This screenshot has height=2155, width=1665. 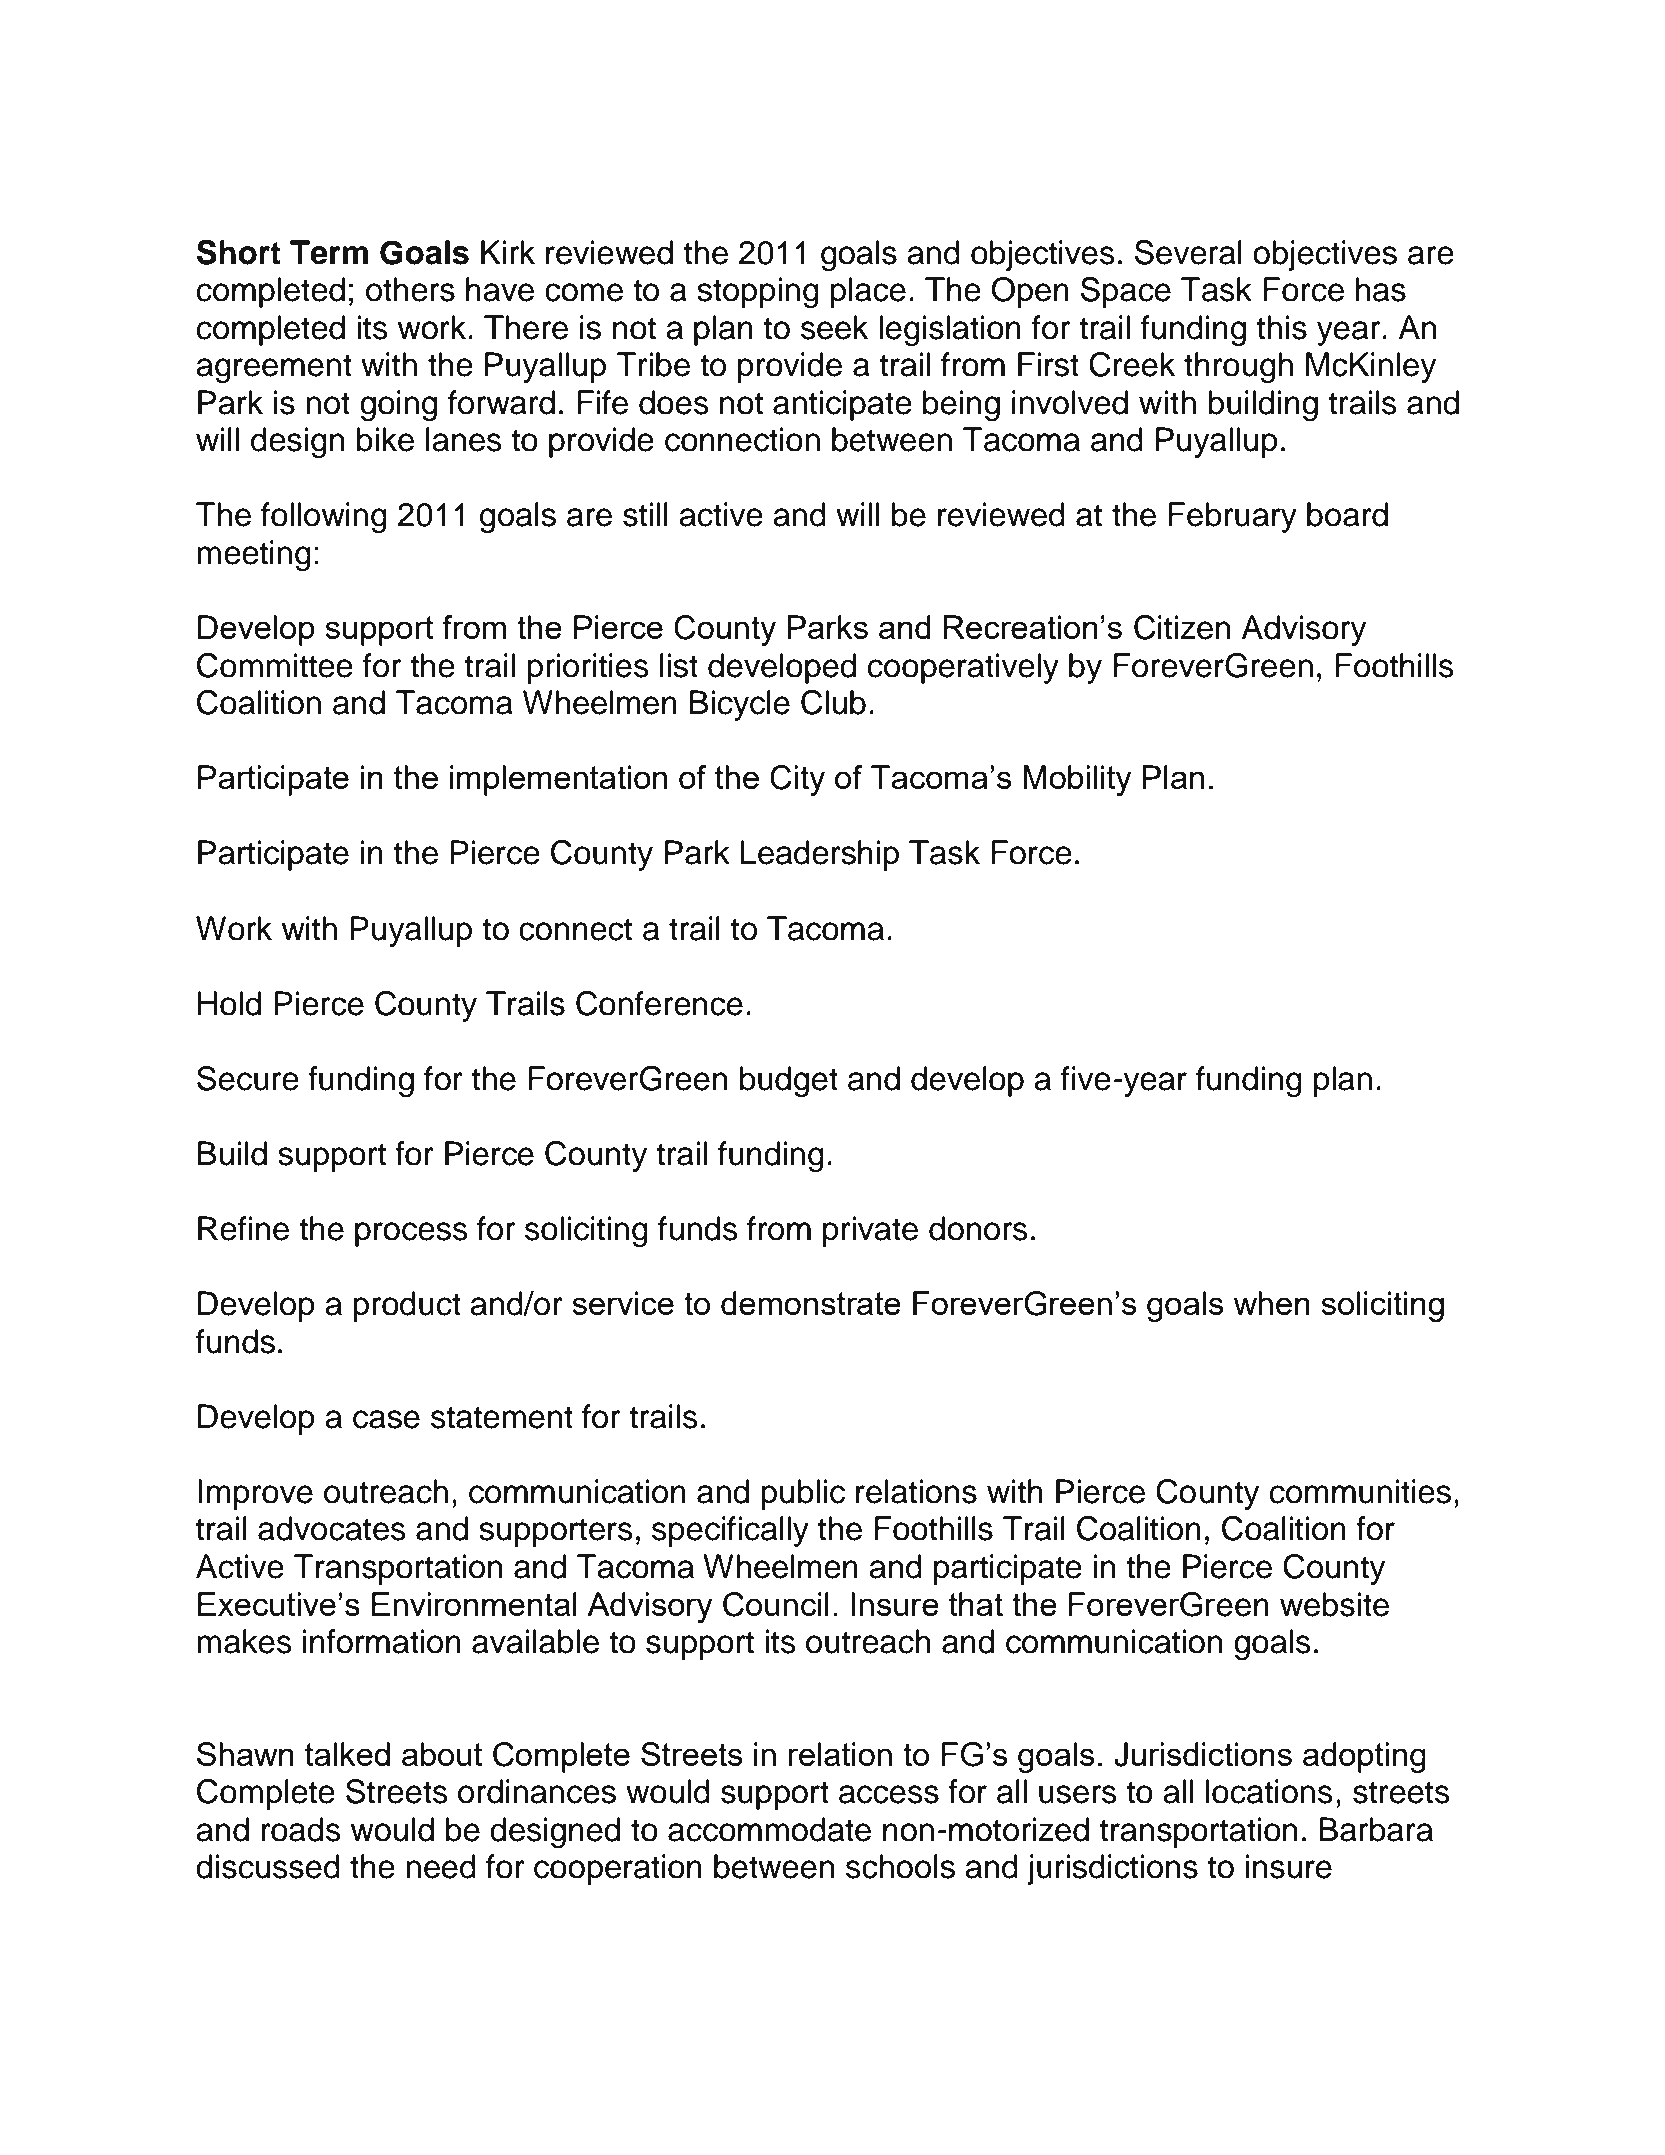 I want to click on this, so click(x=1282, y=327).
